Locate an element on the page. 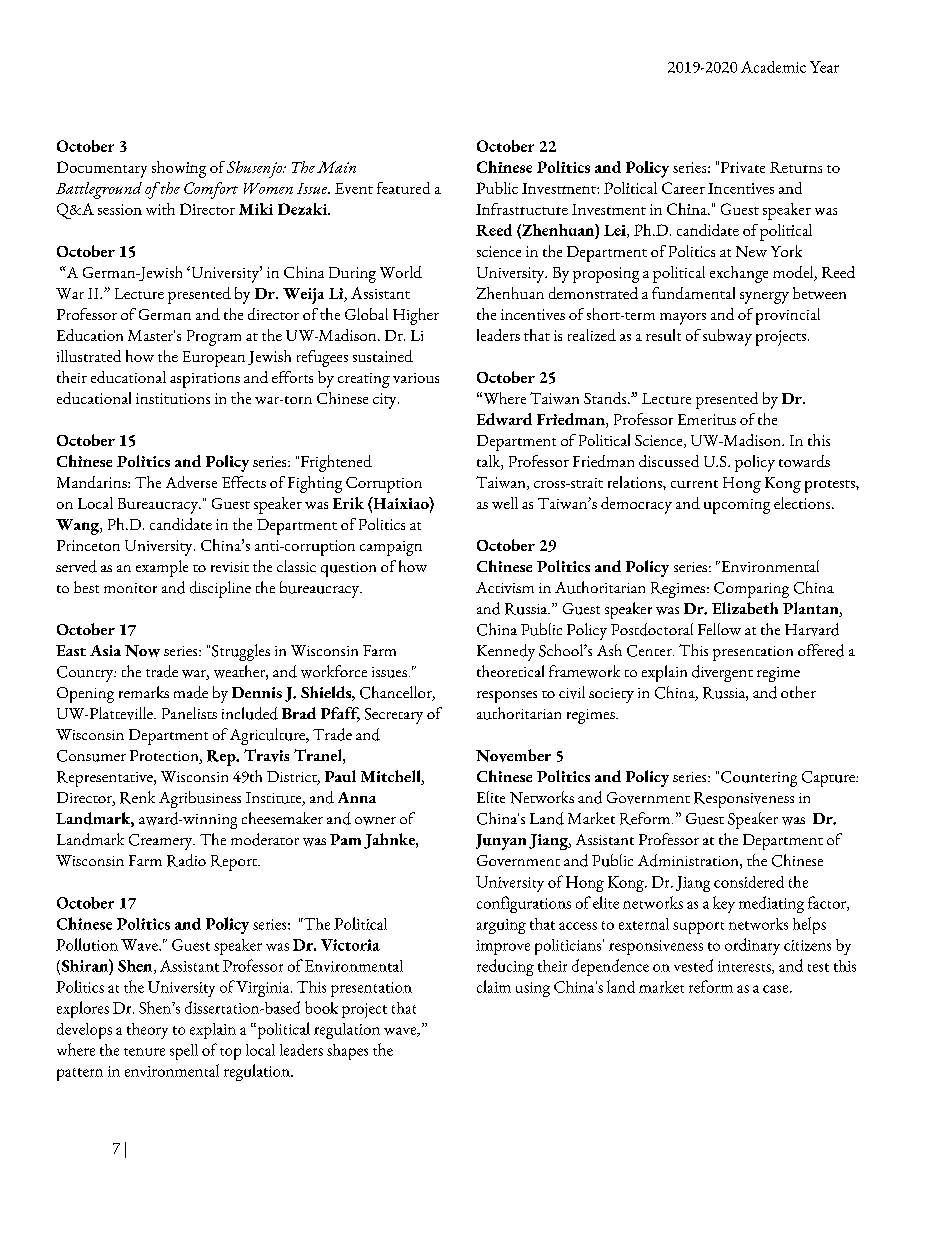 This document has height=1233, width=952. showing is located at coordinates (179, 169).
